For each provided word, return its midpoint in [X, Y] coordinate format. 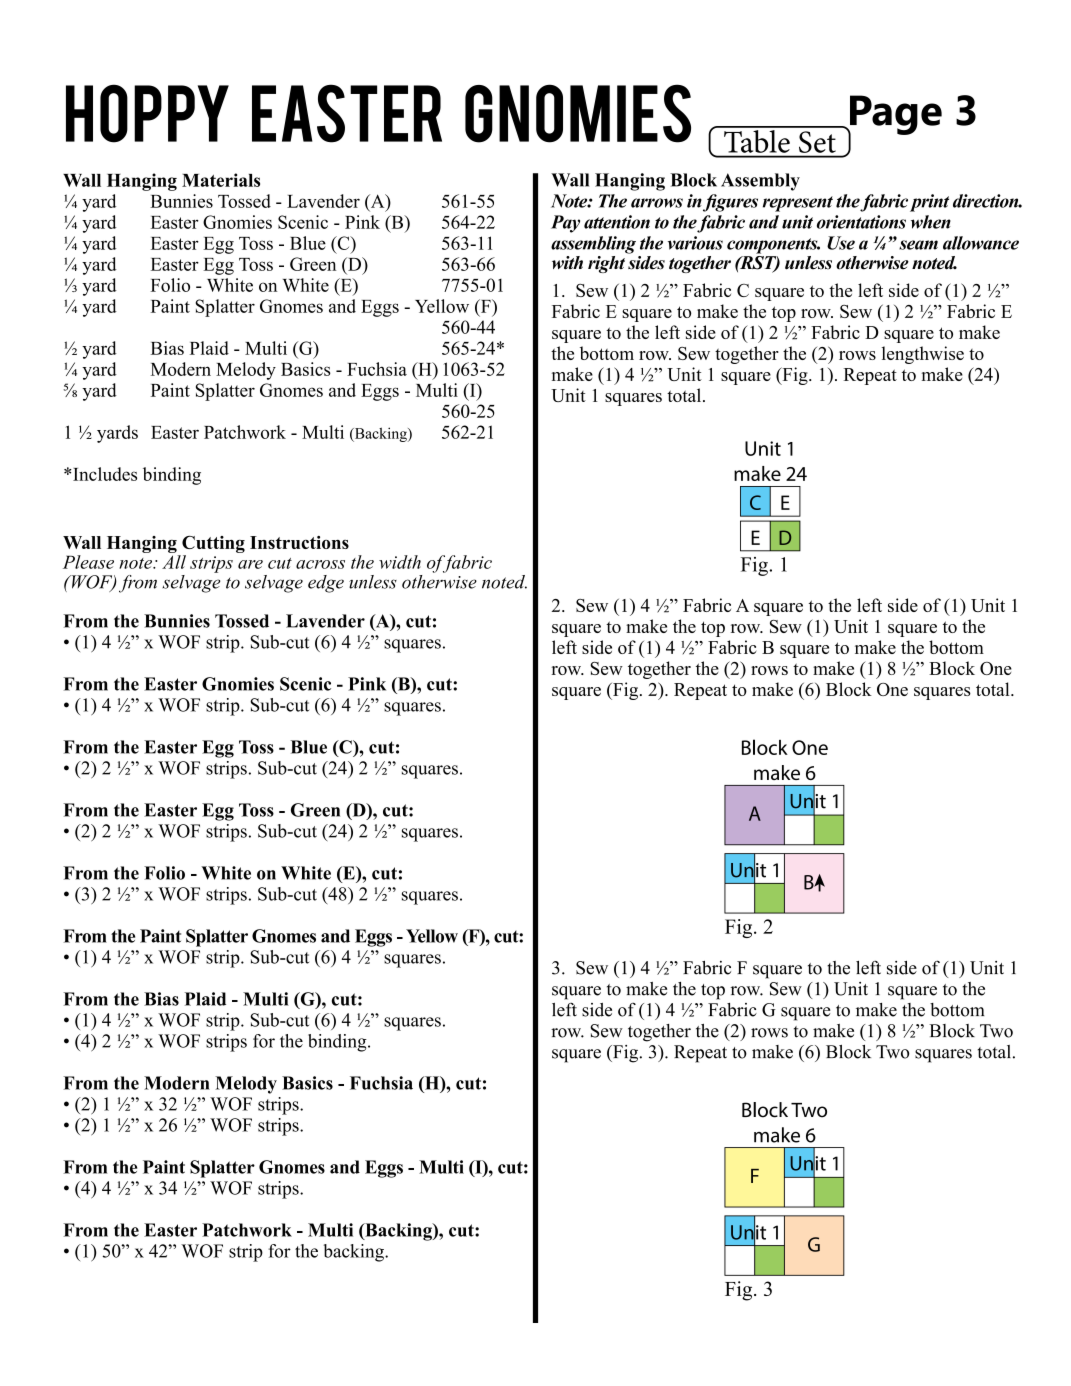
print [929, 203]
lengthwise [923, 355]
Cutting [213, 544]
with [567, 263]
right [606, 264]
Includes [104, 474]
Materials [221, 180]
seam [918, 245]
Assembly [760, 182]
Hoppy [147, 113]
